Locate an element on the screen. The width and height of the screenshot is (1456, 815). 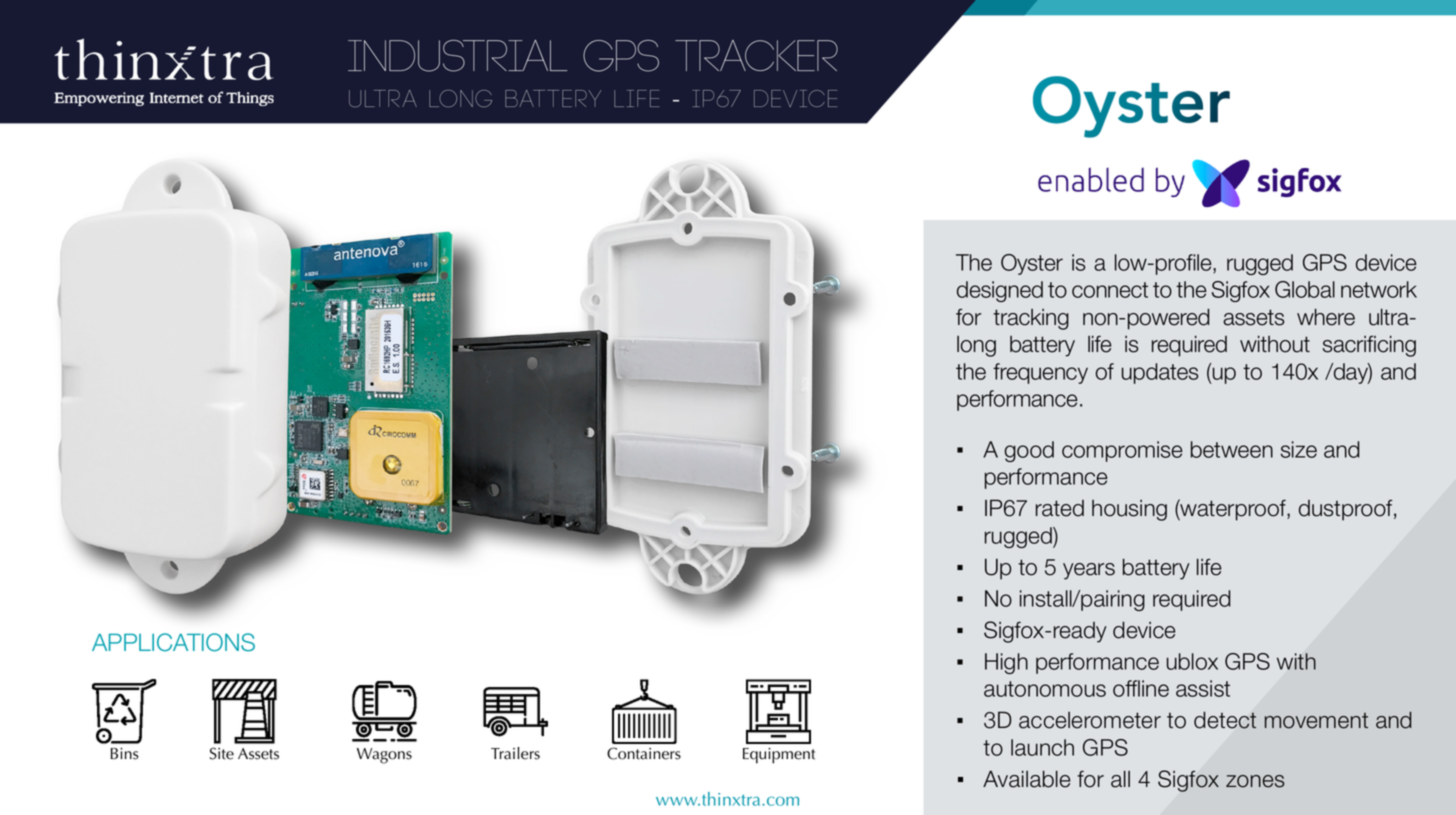
tracking is located at coordinates (1031, 319).
